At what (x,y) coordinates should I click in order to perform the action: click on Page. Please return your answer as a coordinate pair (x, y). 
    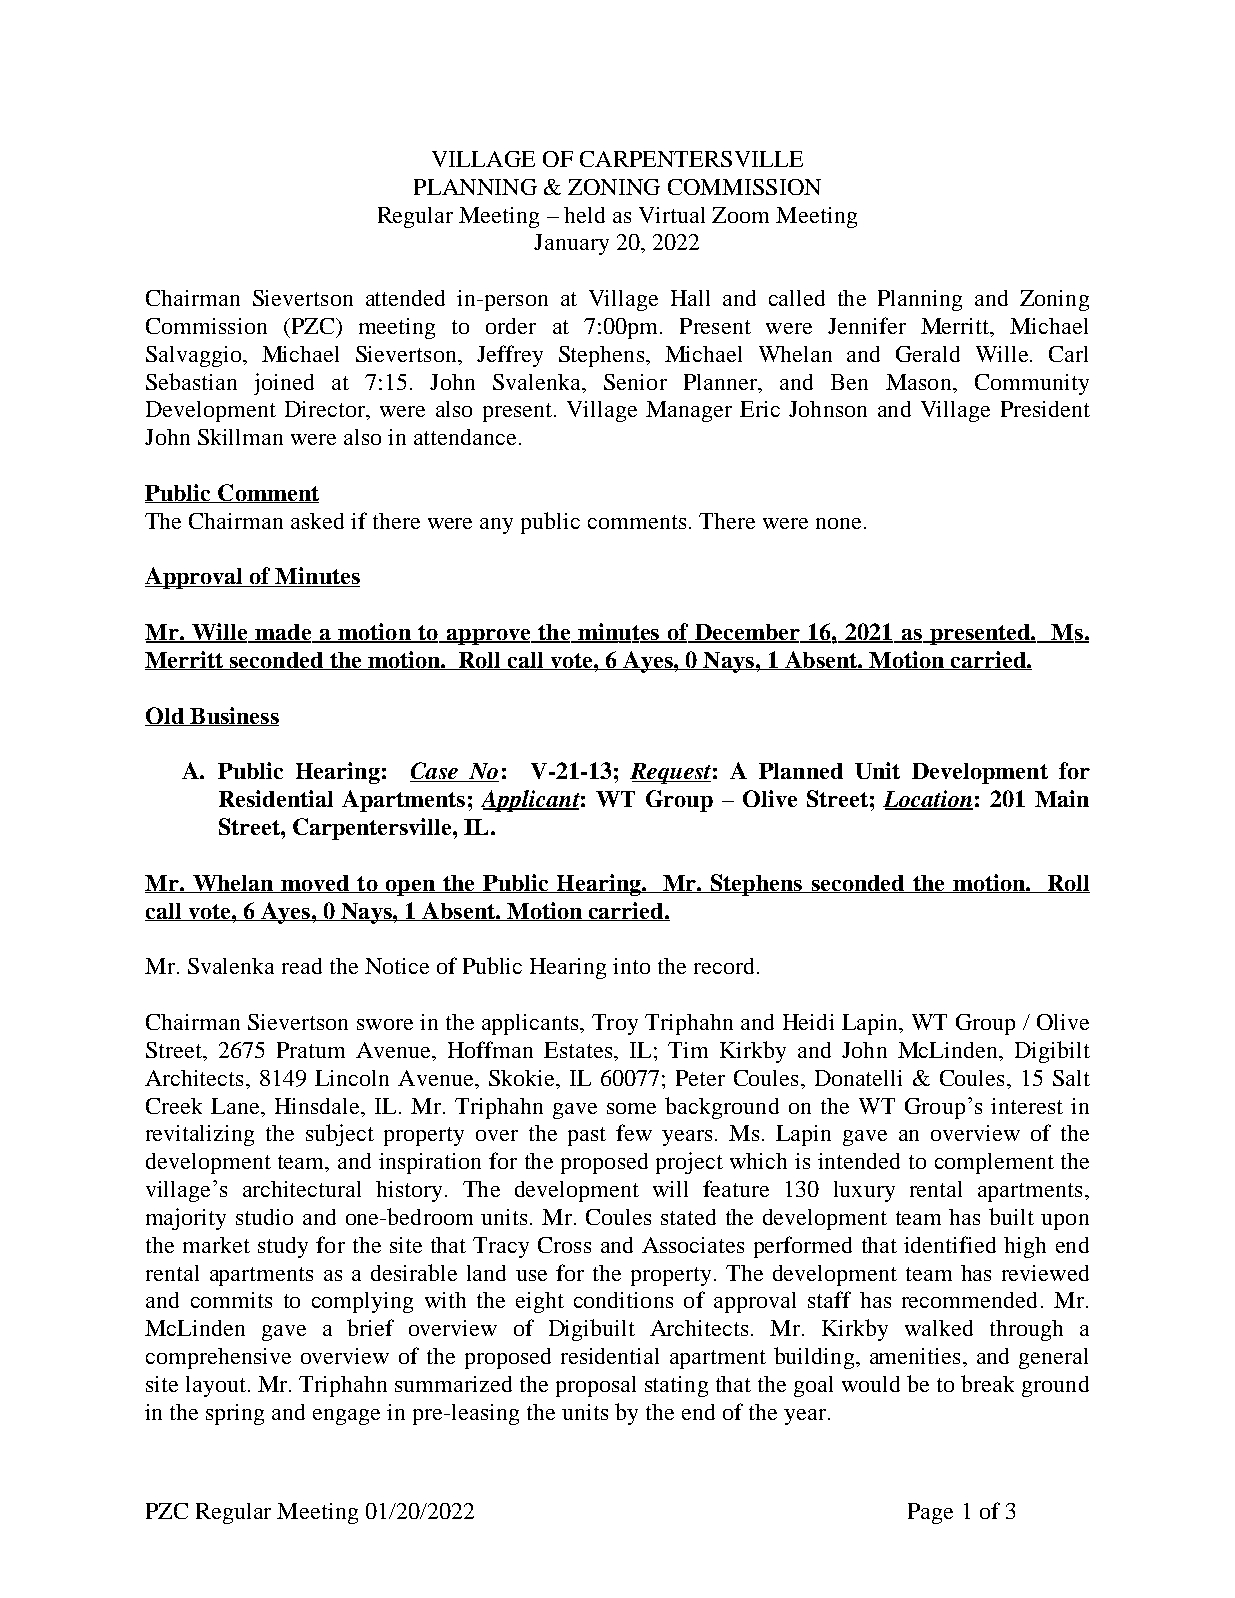
    Looking at the image, I should click on (930, 1513).
